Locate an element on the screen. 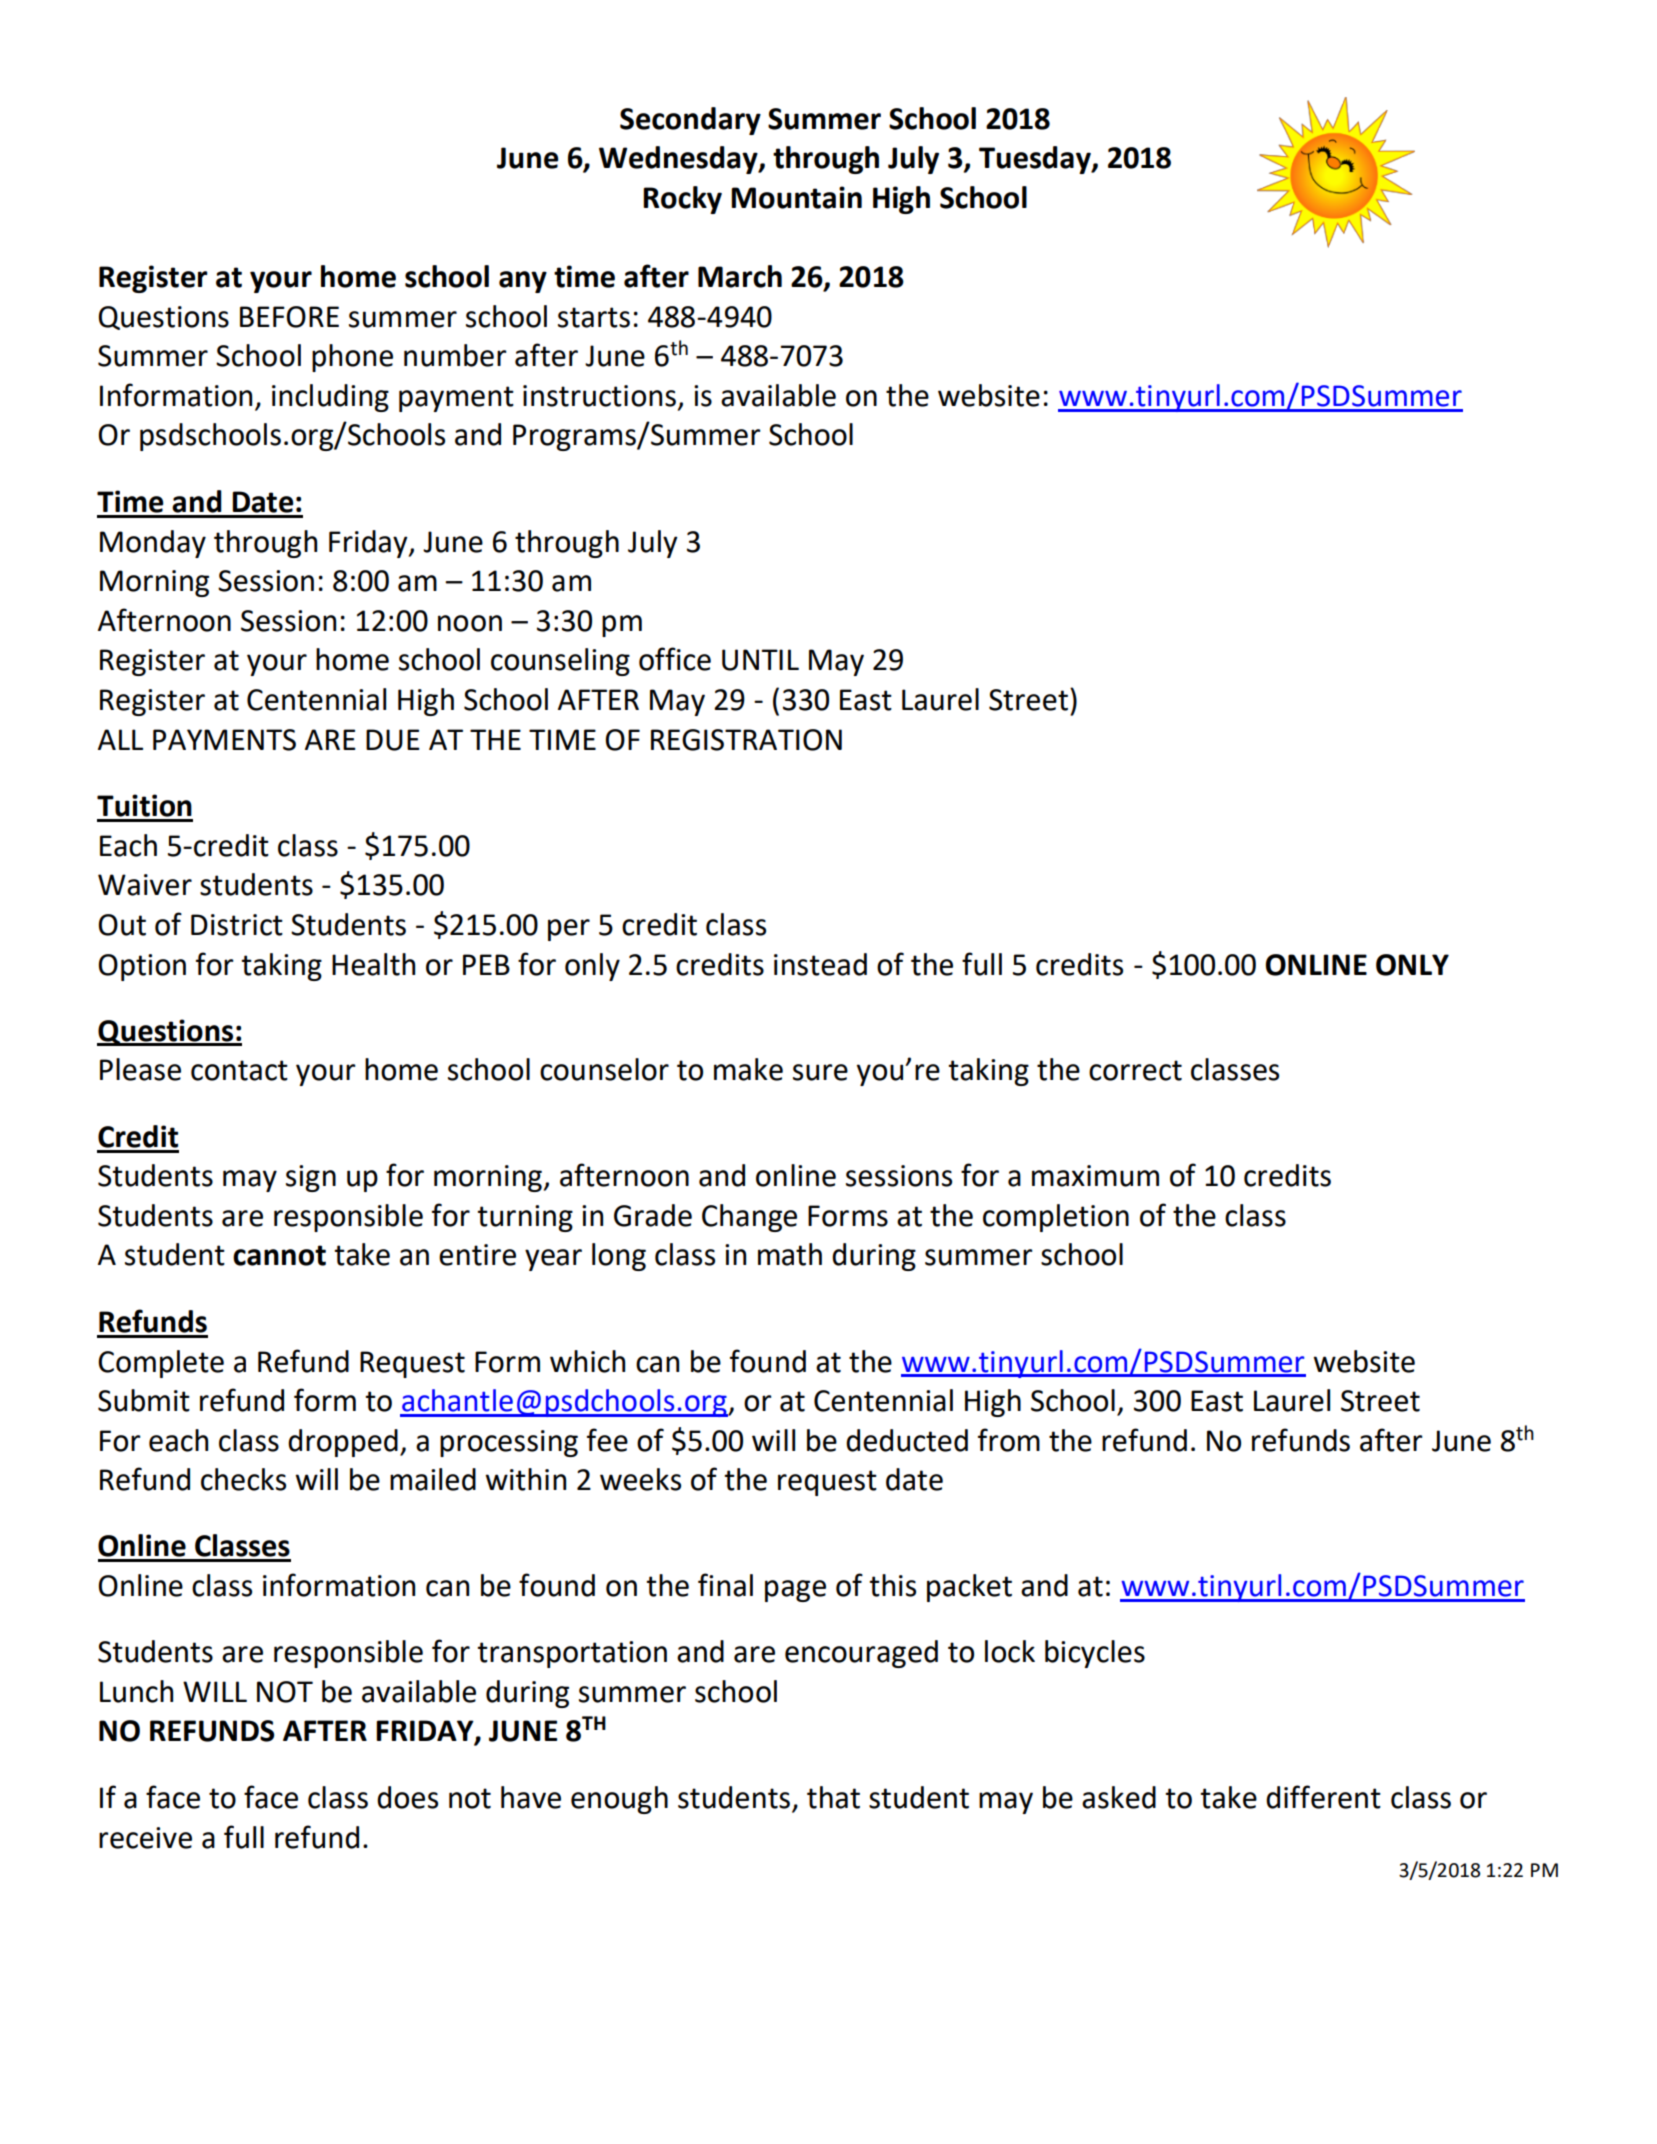 The width and height of the screenshot is (1657, 2144). Tuesday is located at coordinates (1036, 160).
